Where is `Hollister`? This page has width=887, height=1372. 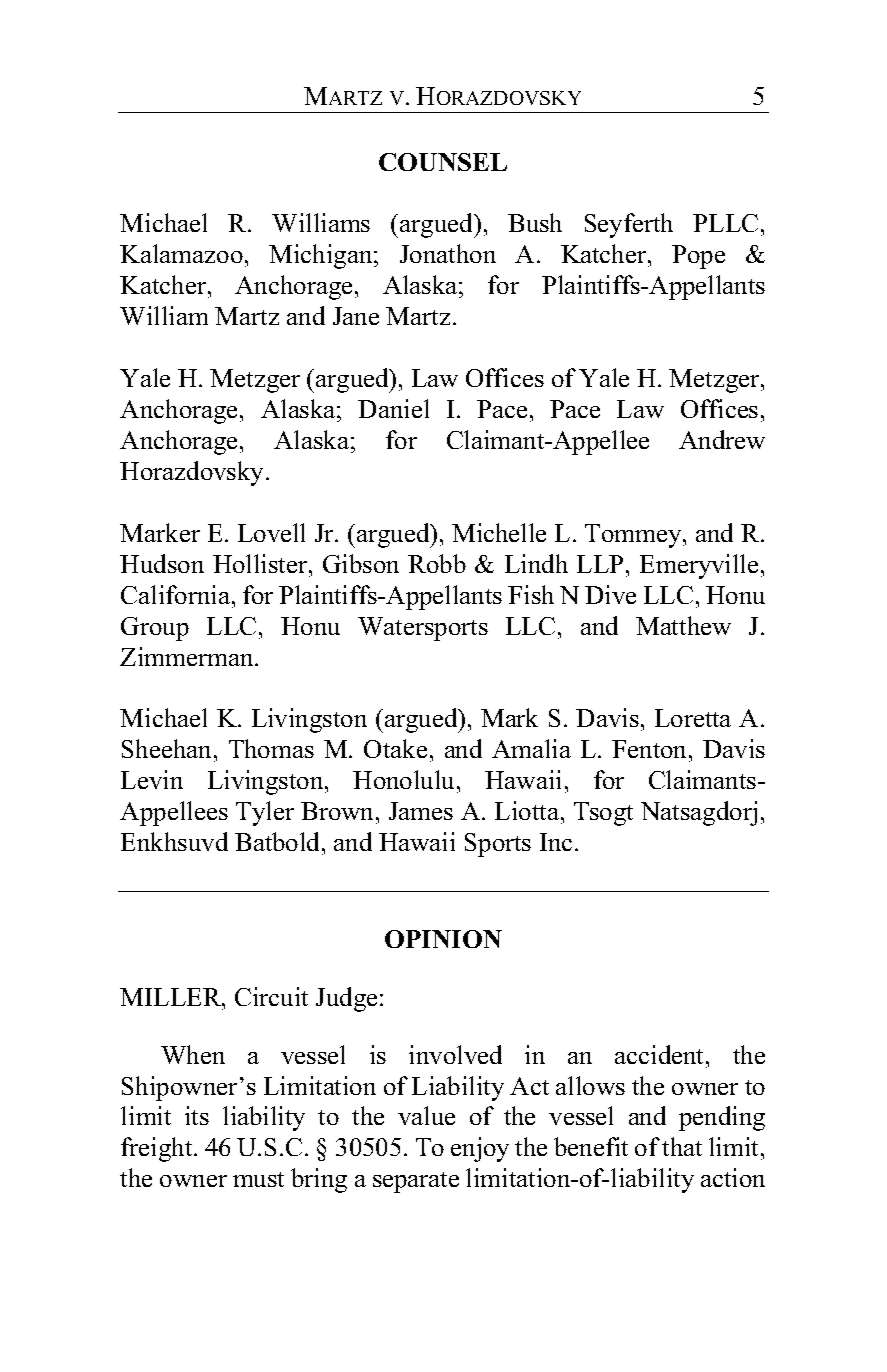 Hollister is located at coordinates (261, 563).
